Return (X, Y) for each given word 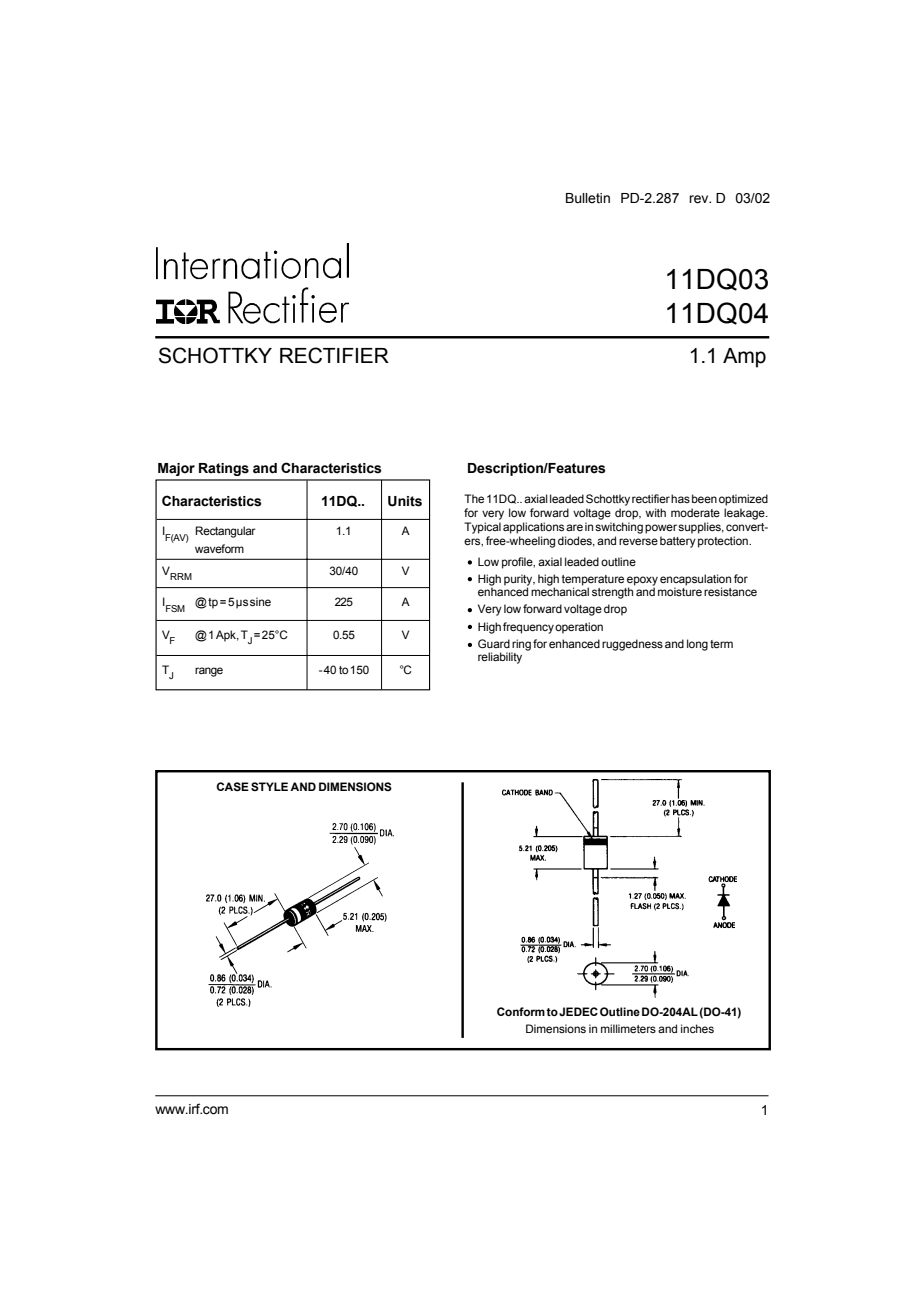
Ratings (224, 469)
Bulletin (588, 198)
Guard (494, 643)
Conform (521, 1011)
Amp (744, 358)
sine (260, 601)
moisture (680, 590)
